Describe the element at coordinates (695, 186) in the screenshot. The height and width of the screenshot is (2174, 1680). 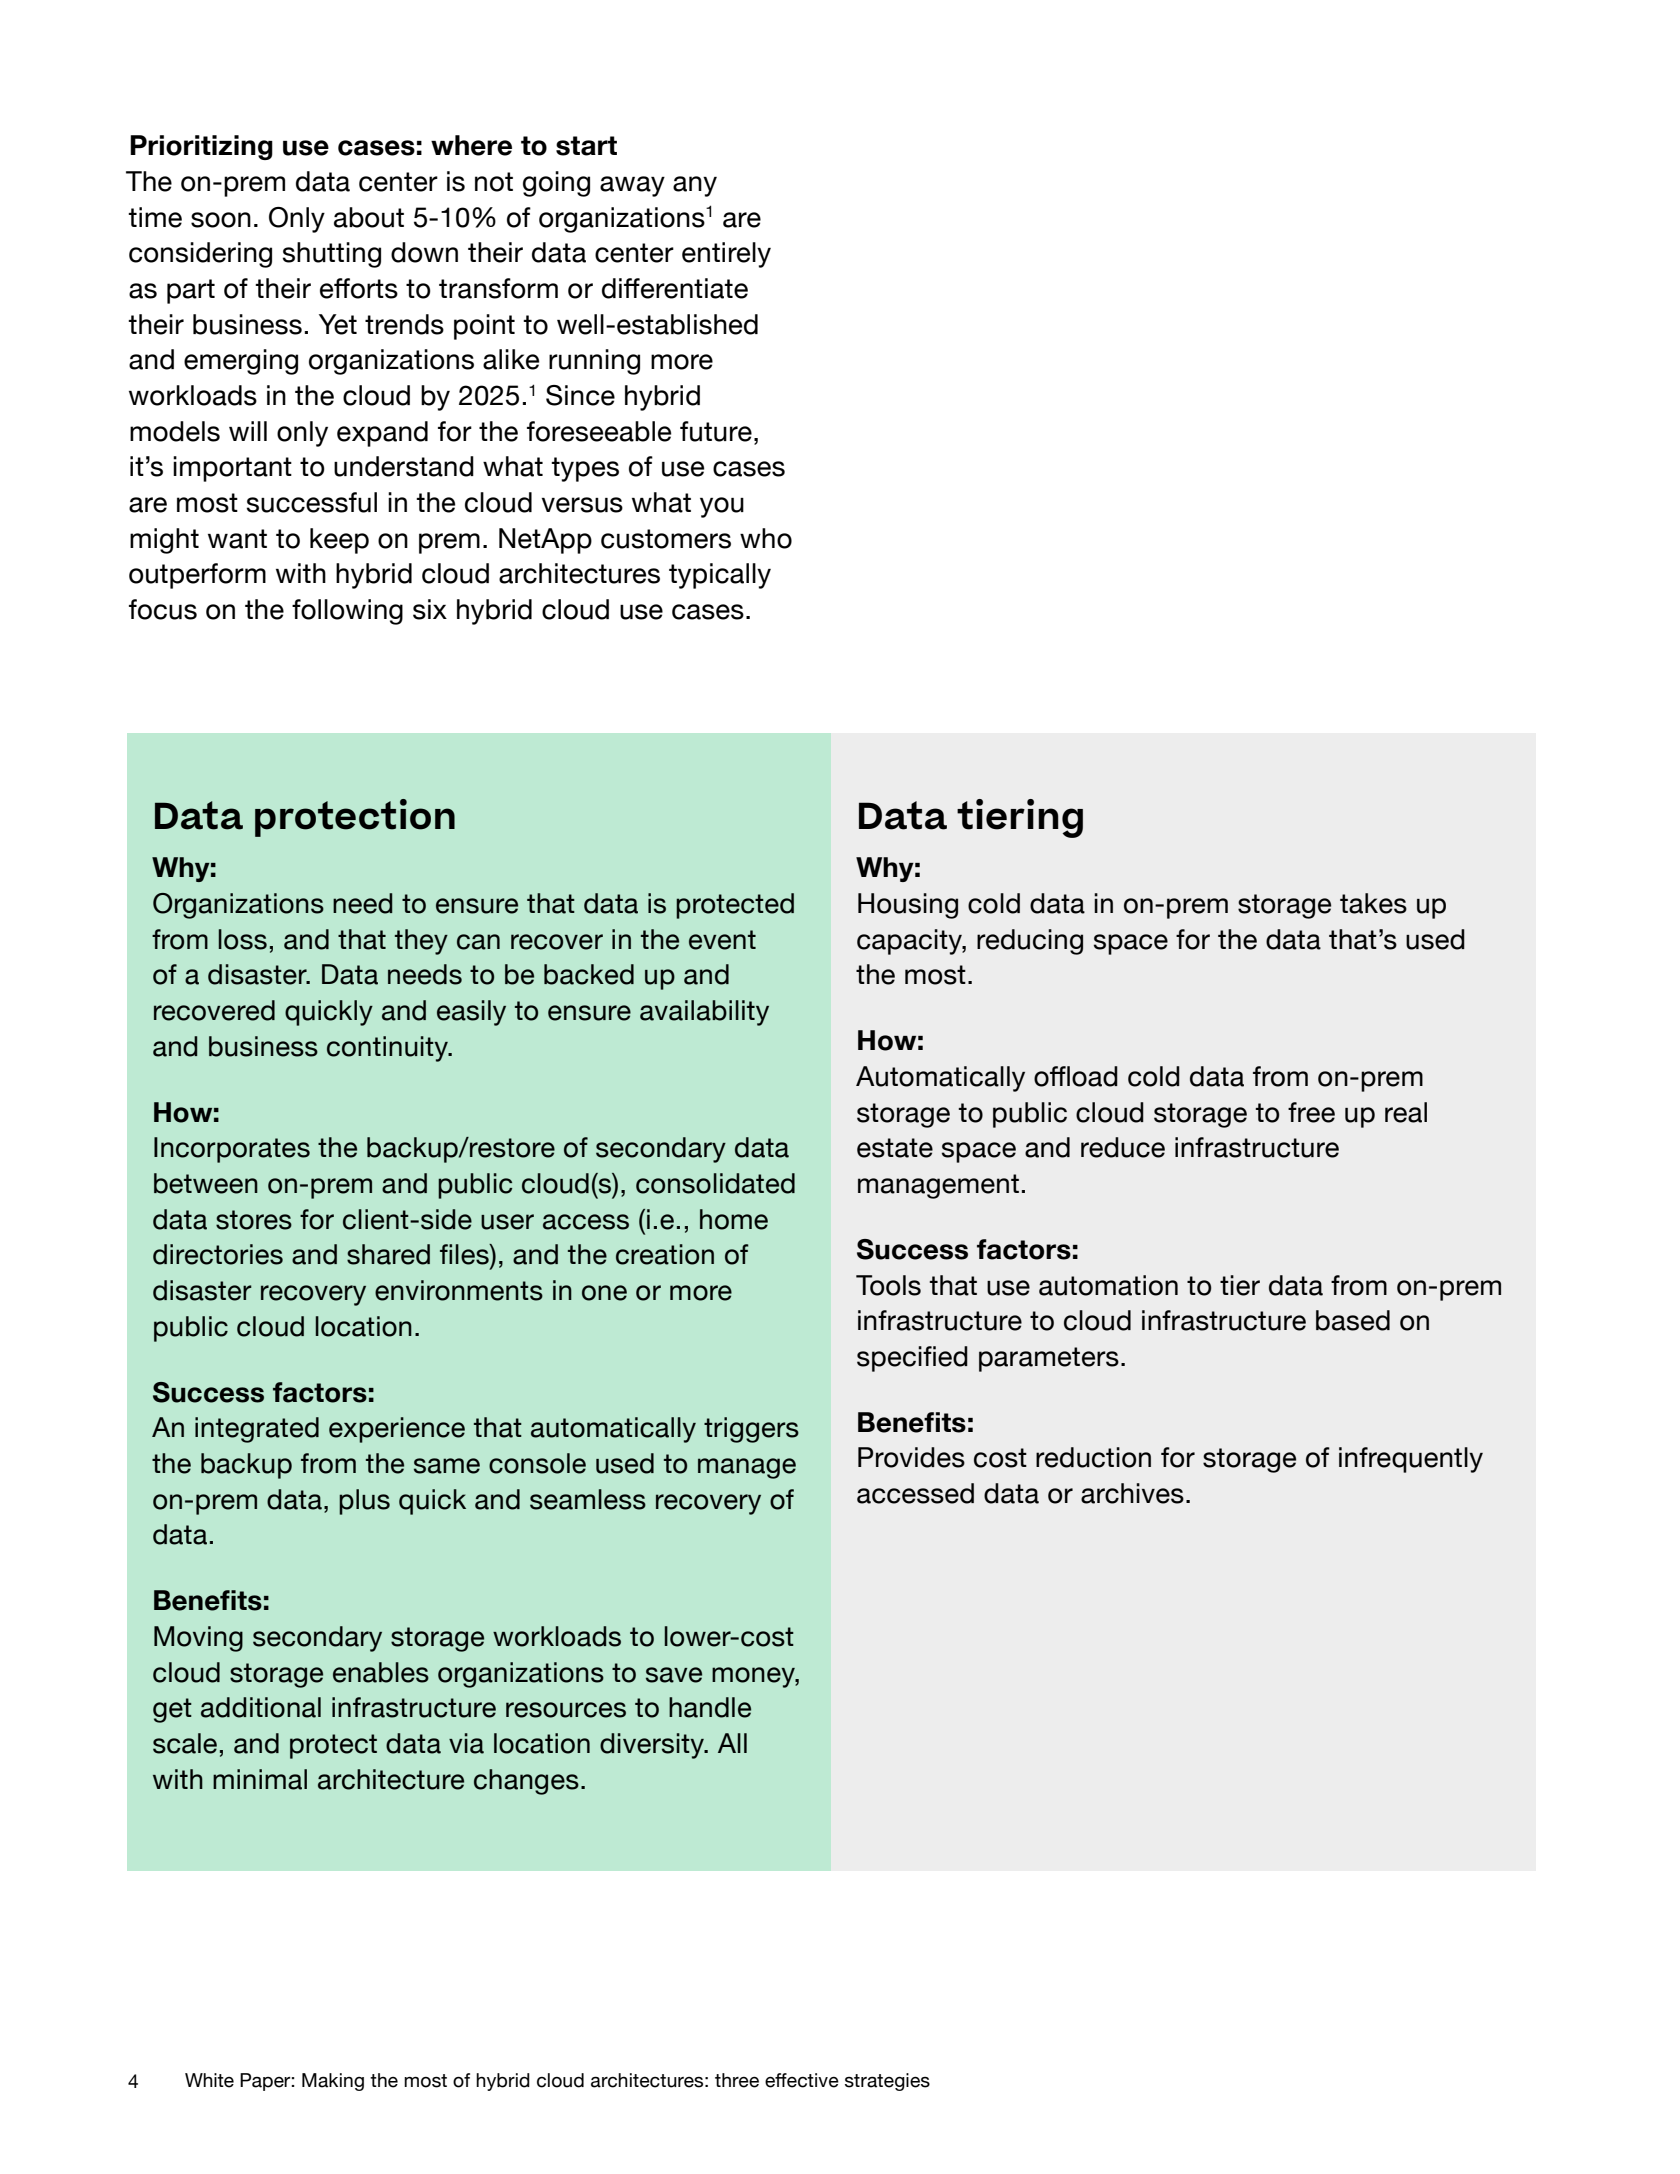
I see `any` at that location.
